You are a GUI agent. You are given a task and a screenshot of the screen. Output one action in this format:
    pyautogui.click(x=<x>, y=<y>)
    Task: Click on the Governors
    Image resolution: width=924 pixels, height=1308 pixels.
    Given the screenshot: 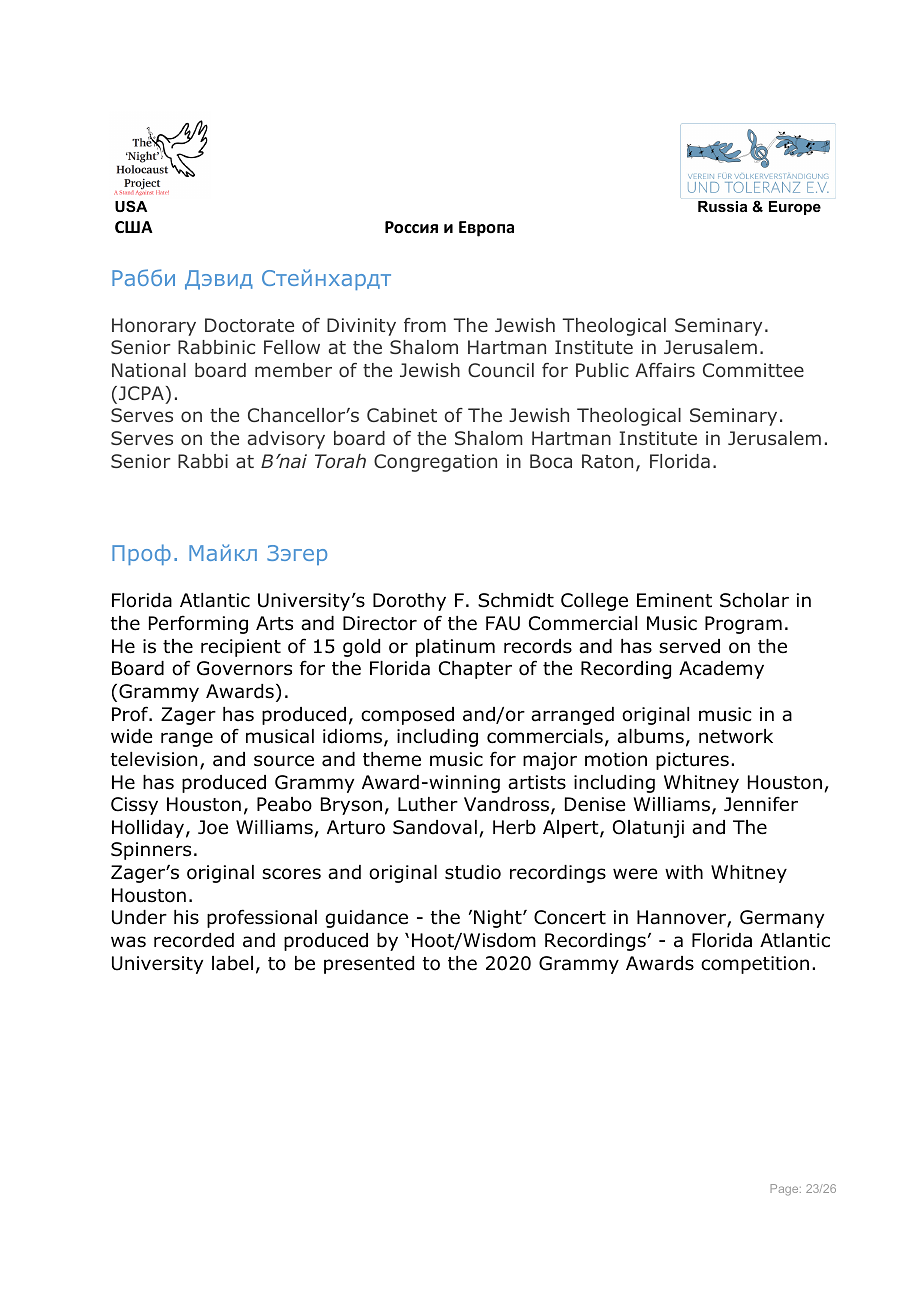 What is the action you would take?
    pyautogui.click(x=244, y=668)
